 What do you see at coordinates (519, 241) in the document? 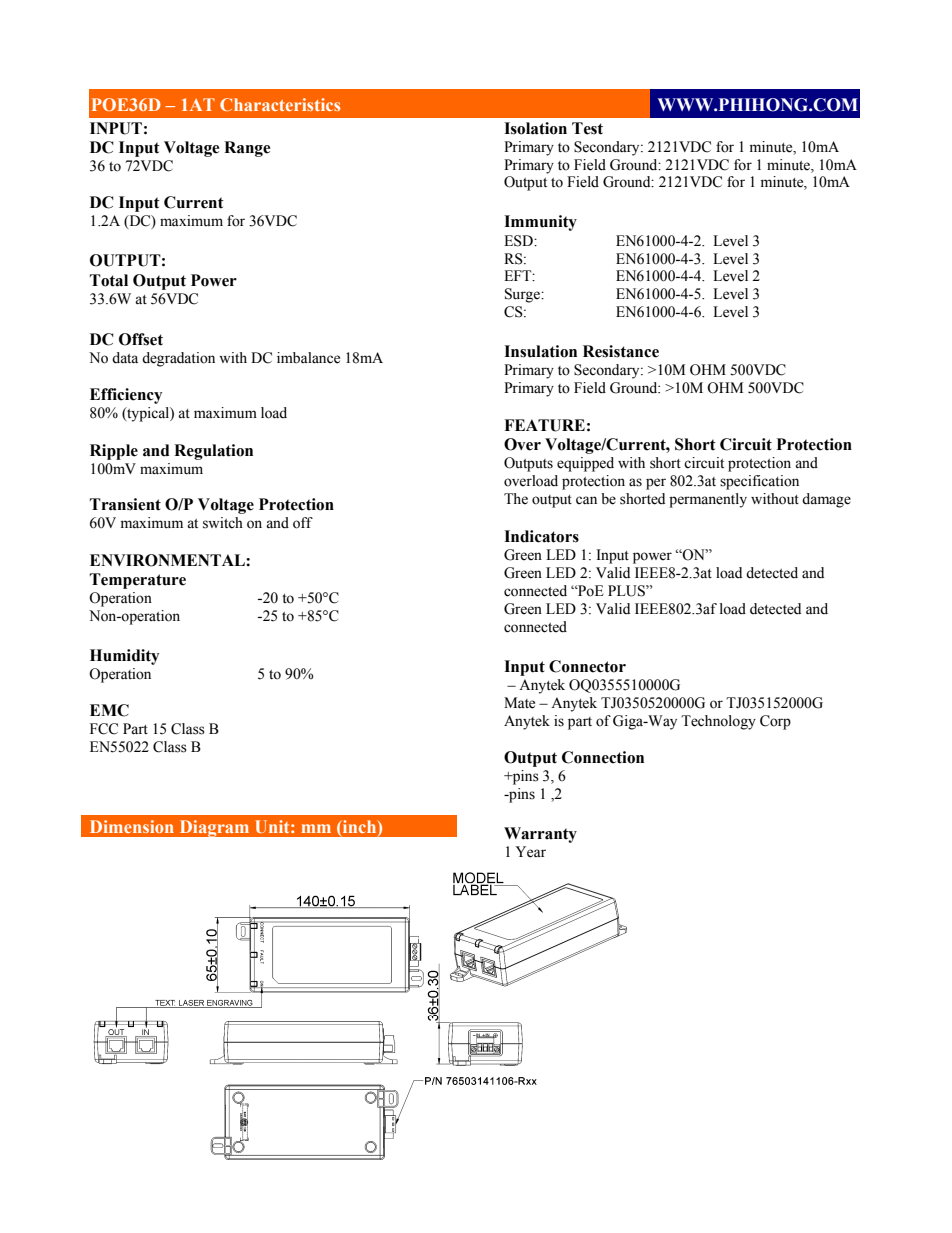
I see `ESD` at bounding box center [519, 241].
